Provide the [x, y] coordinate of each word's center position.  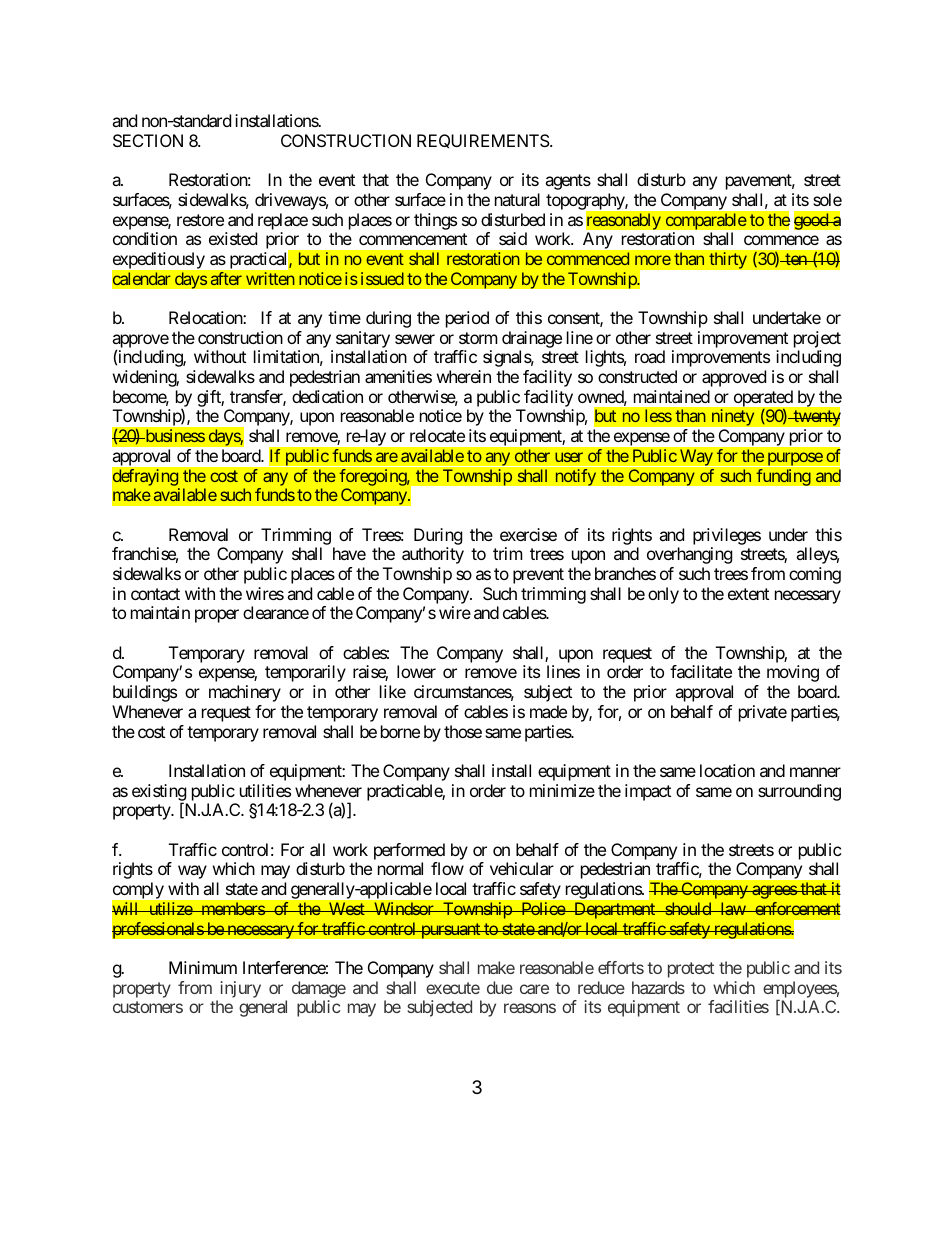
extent [748, 594]
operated [763, 400]
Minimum [203, 967]
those [463, 731]
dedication [327, 396]
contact [155, 594]
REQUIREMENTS [483, 141]
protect [691, 970]
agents [568, 182]
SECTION [148, 140]
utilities [265, 790]
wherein [464, 376]
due [500, 987]
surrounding [799, 792]
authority [433, 555]
